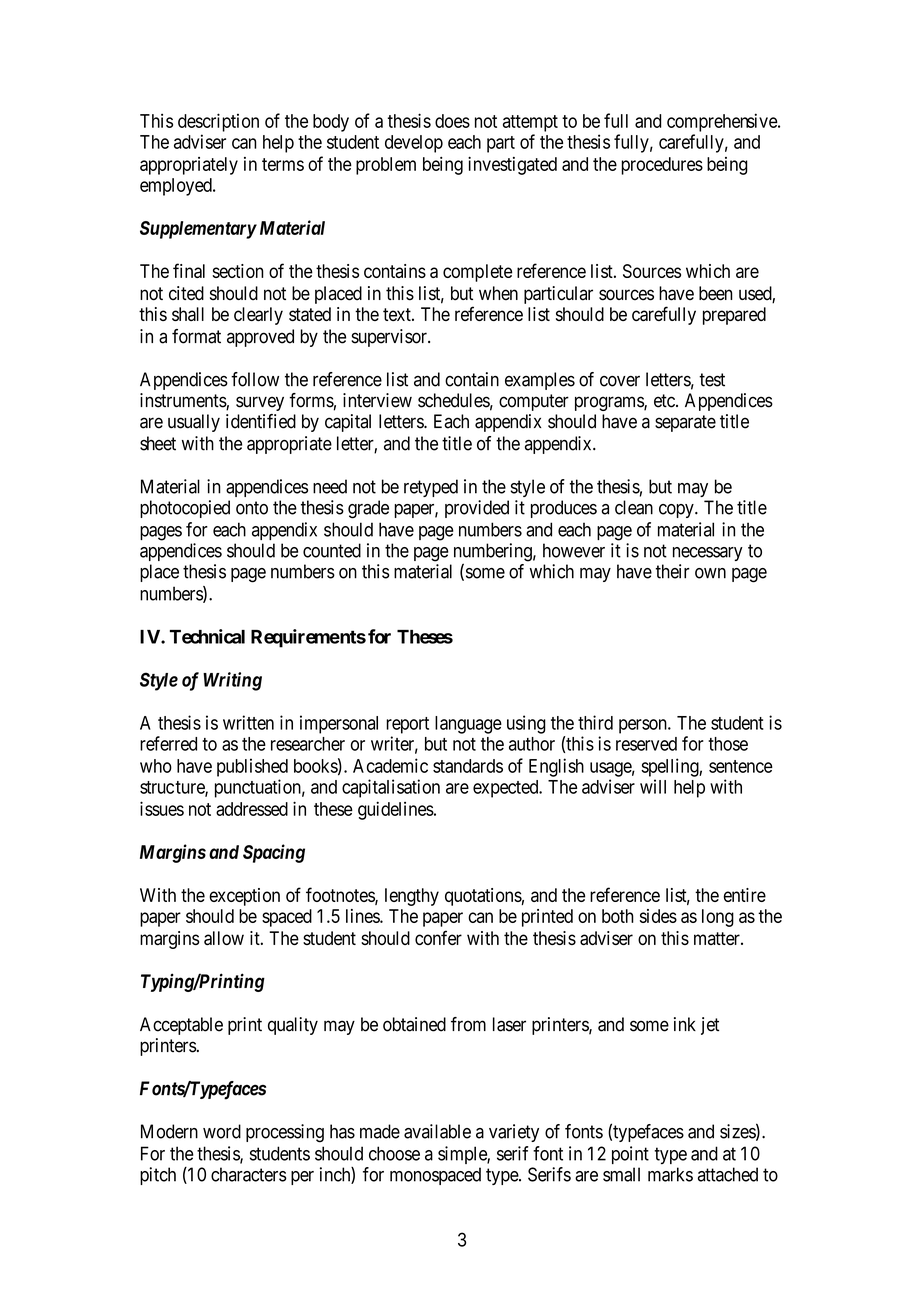  I want to click on exception, so click(244, 897).
